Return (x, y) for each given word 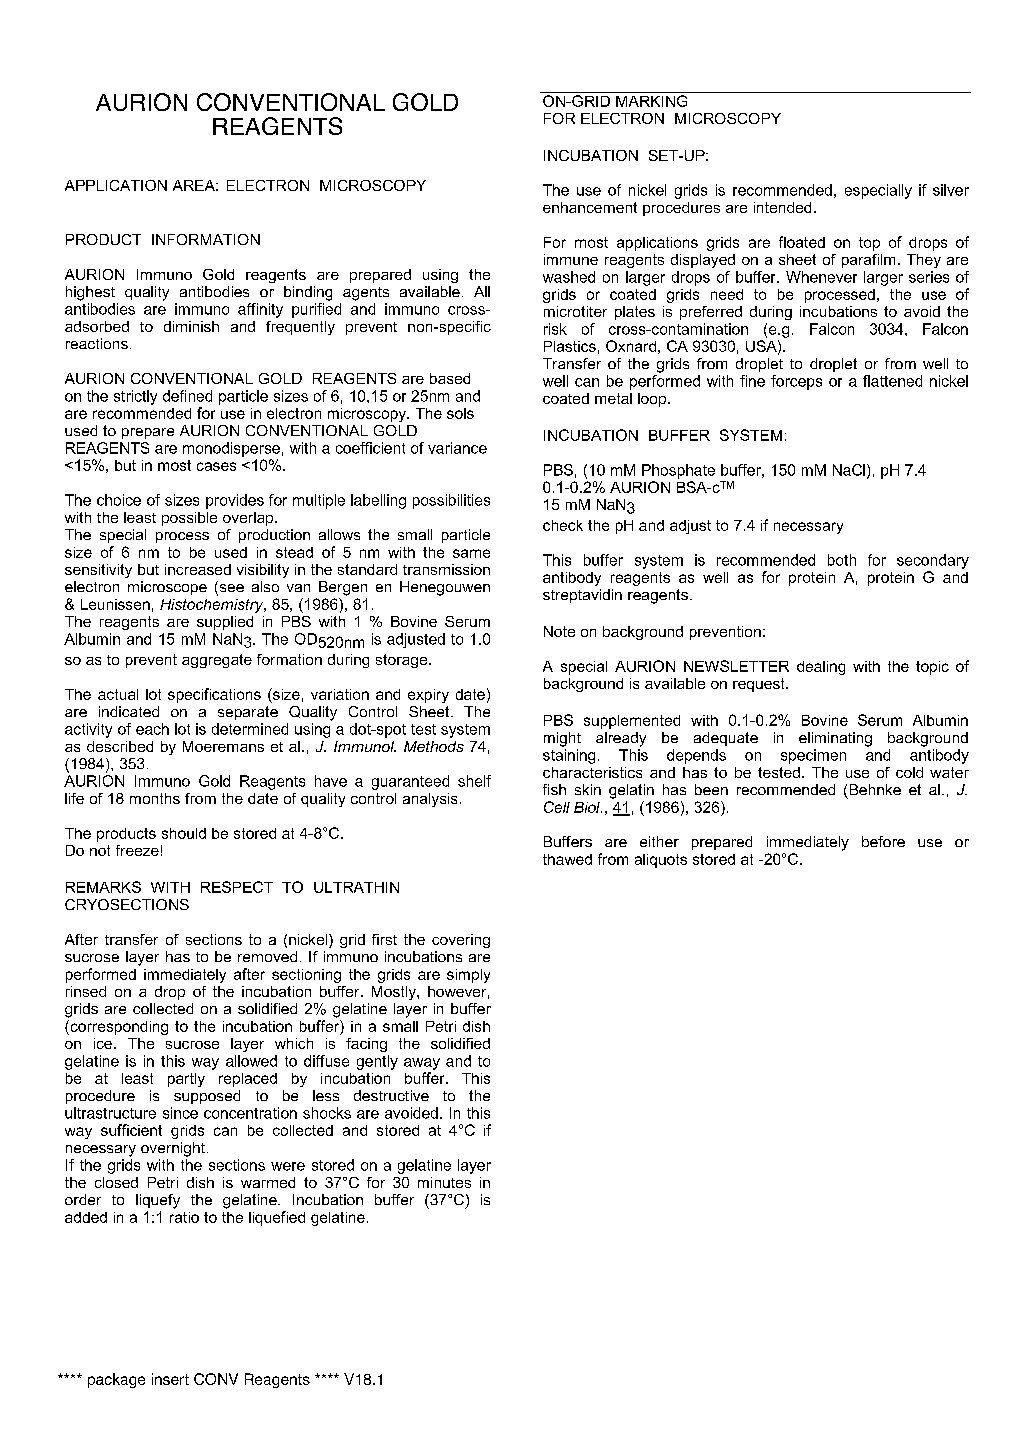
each (152, 729)
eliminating (835, 739)
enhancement (590, 207)
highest (90, 293)
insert (170, 1379)
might (562, 739)
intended (782, 207)
